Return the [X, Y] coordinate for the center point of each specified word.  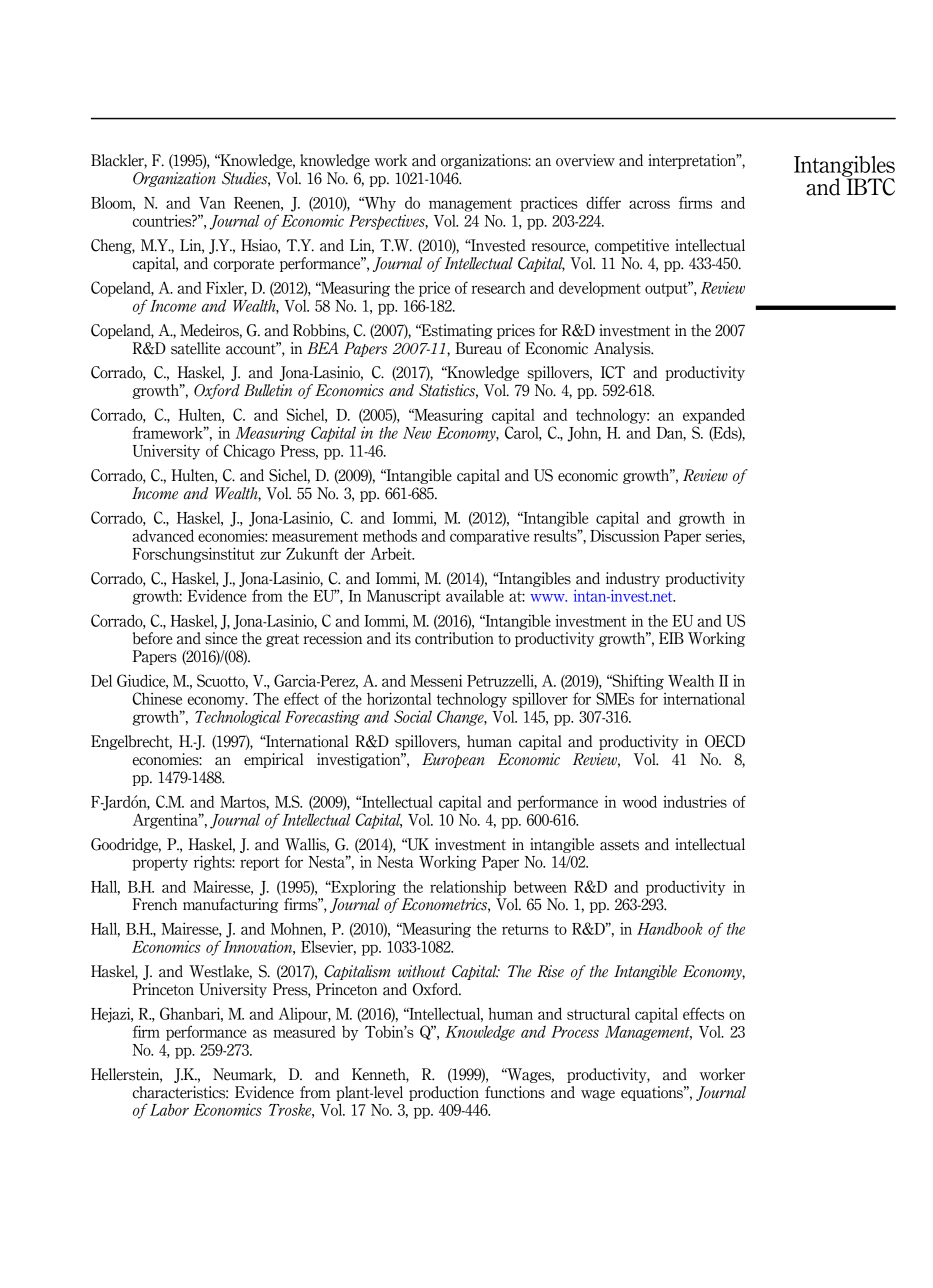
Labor [169, 1109]
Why [379, 204]
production [444, 1093]
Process [575, 1032]
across [649, 204]
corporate [244, 265]
